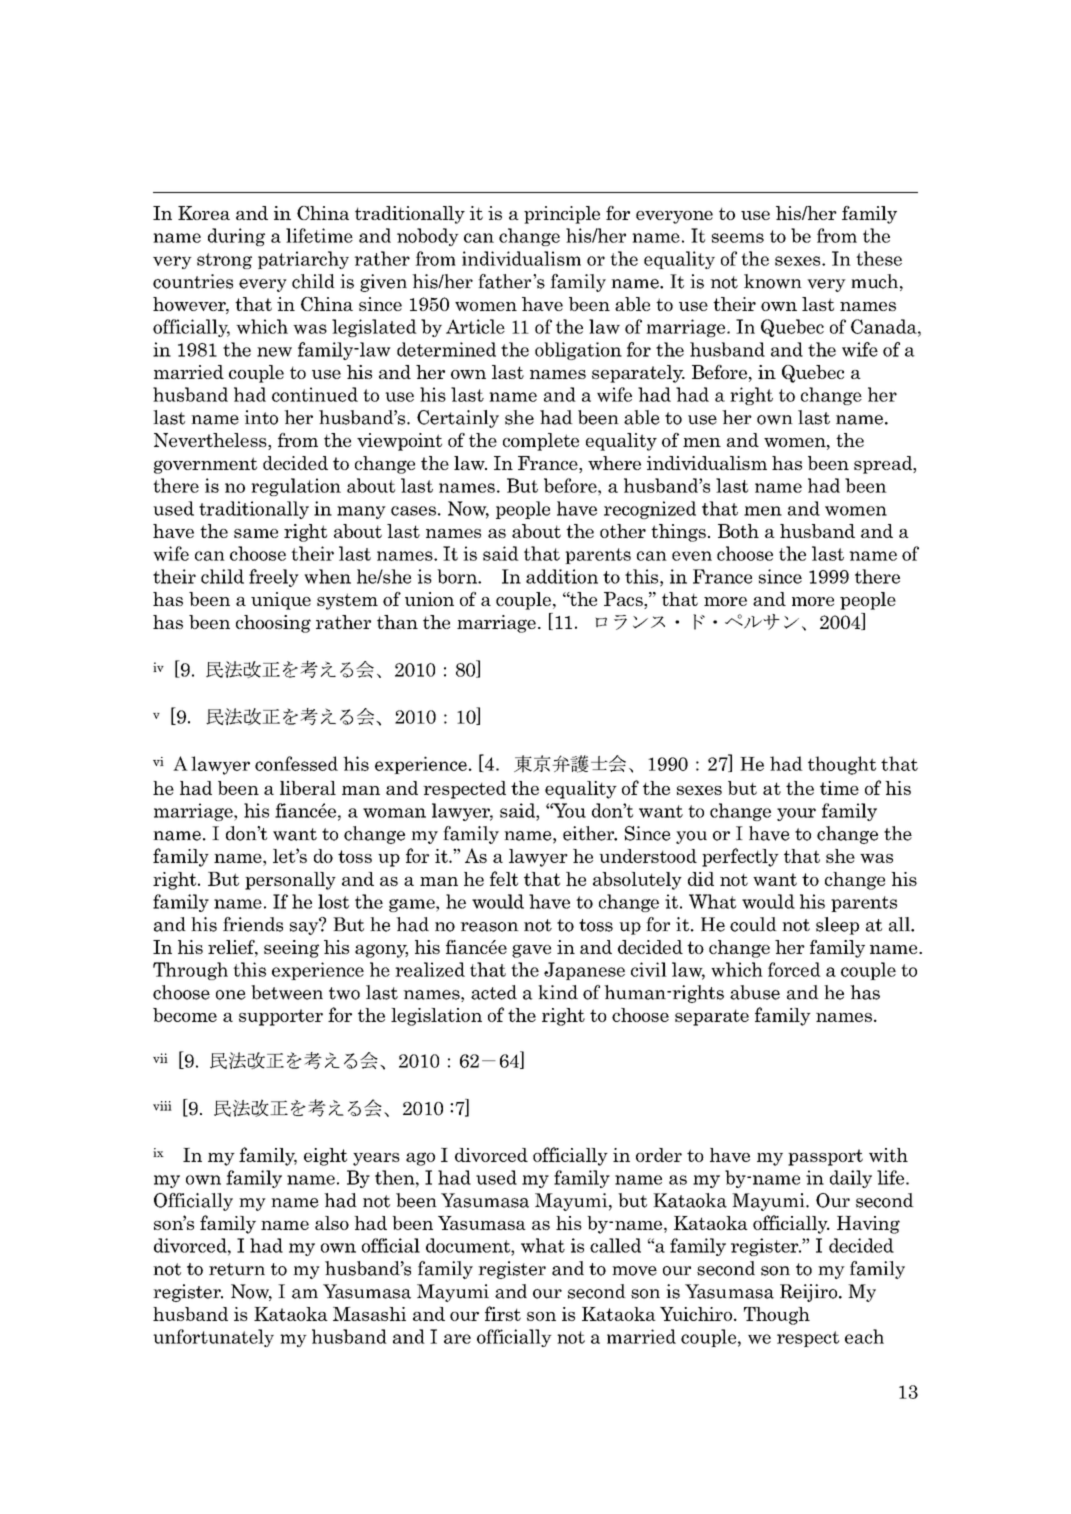 The height and width of the screenshot is (1514, 1071). I want to click on first, so click(503, 1313).
